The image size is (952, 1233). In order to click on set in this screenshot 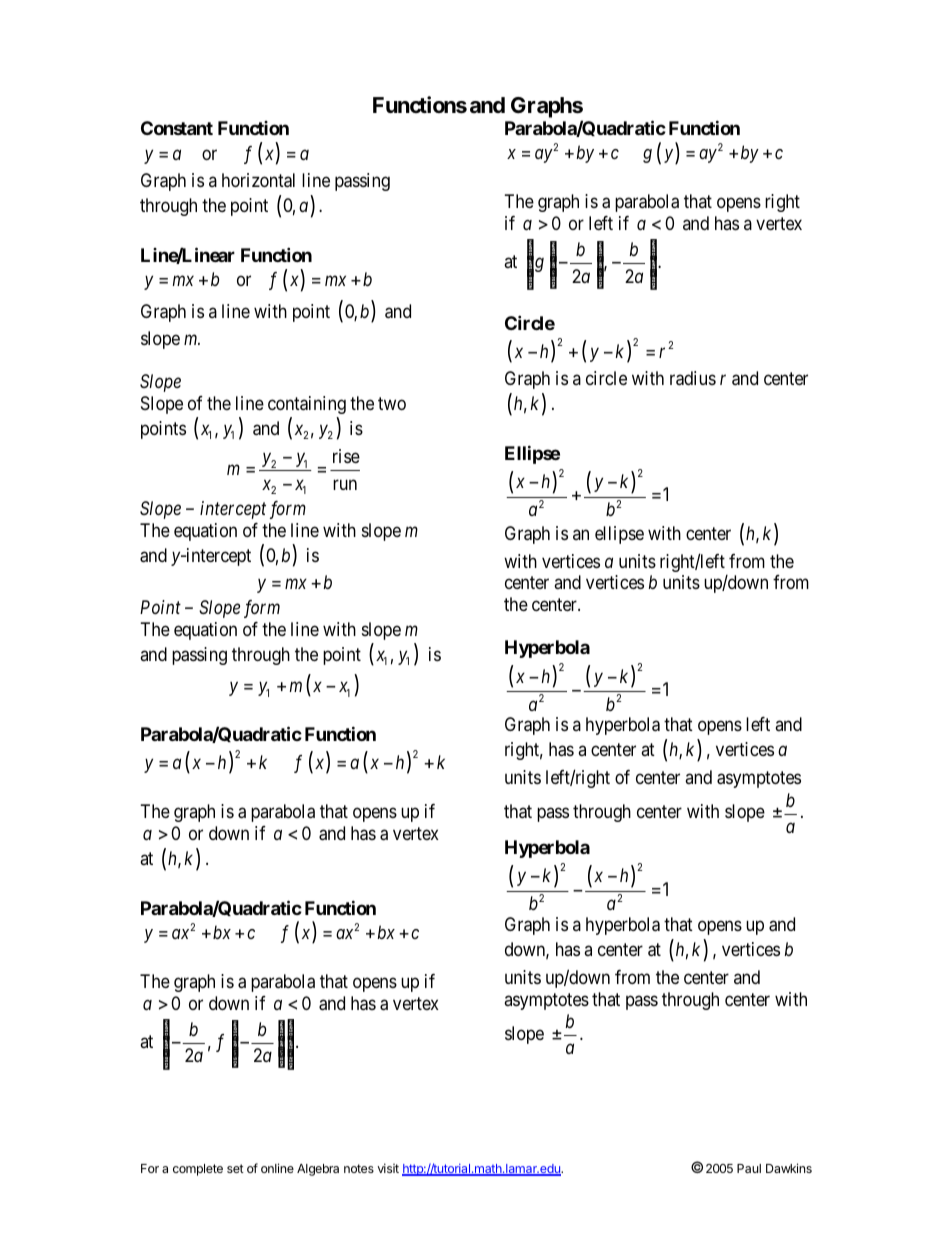, I will do `click(235, 1168)`.
